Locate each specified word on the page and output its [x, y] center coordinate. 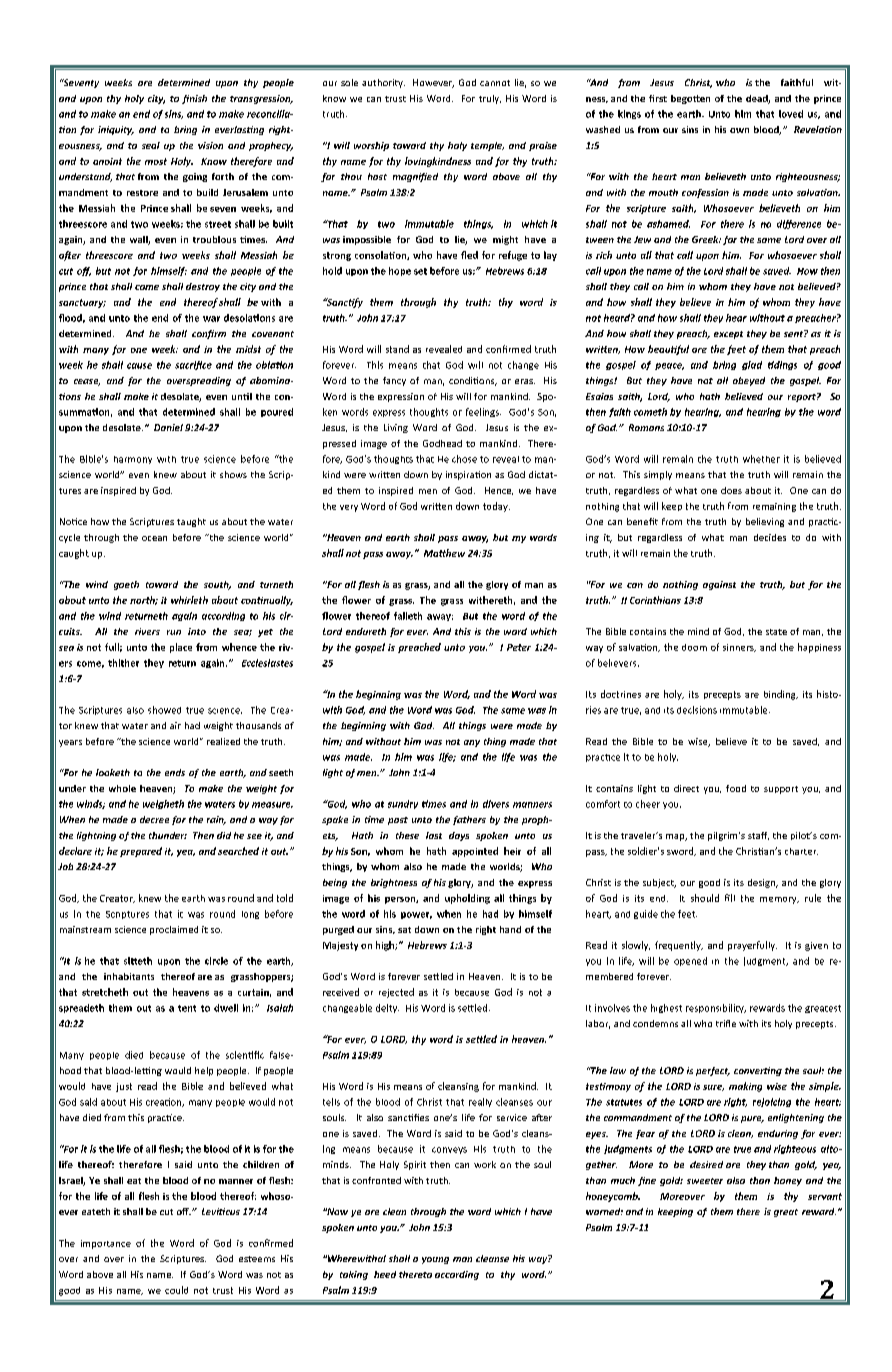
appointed [475, 852]
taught [191, 522]
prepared [141, 852]
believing [765, 522]
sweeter [705, 1181]
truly [490, 99]
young [435, 1260]
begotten [690, 99]
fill [730, 898]
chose [464, 459]
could [176, 1290]
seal [151, 145]
